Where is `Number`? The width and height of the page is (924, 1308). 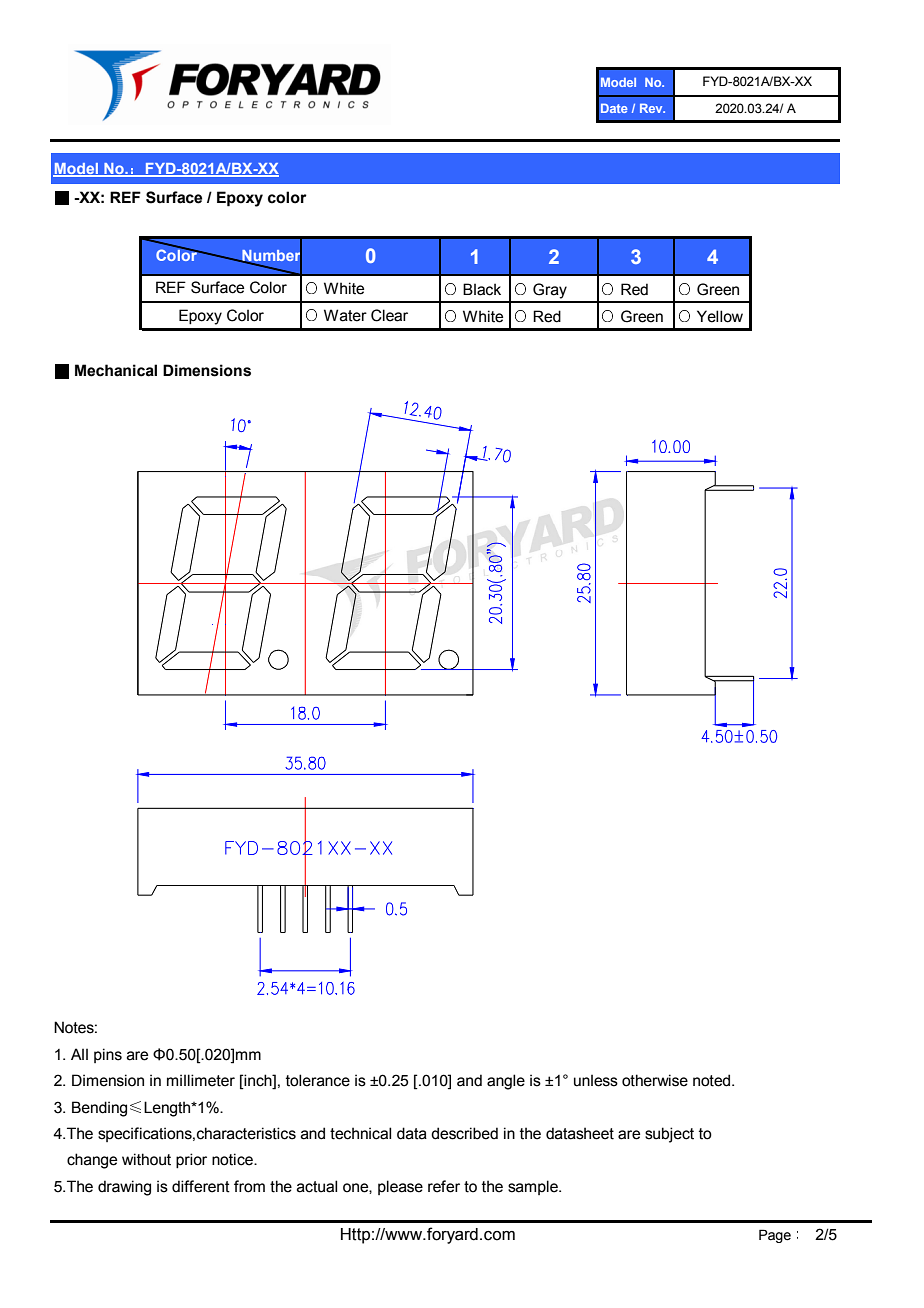
Number is located at coordinates (271, 256).
